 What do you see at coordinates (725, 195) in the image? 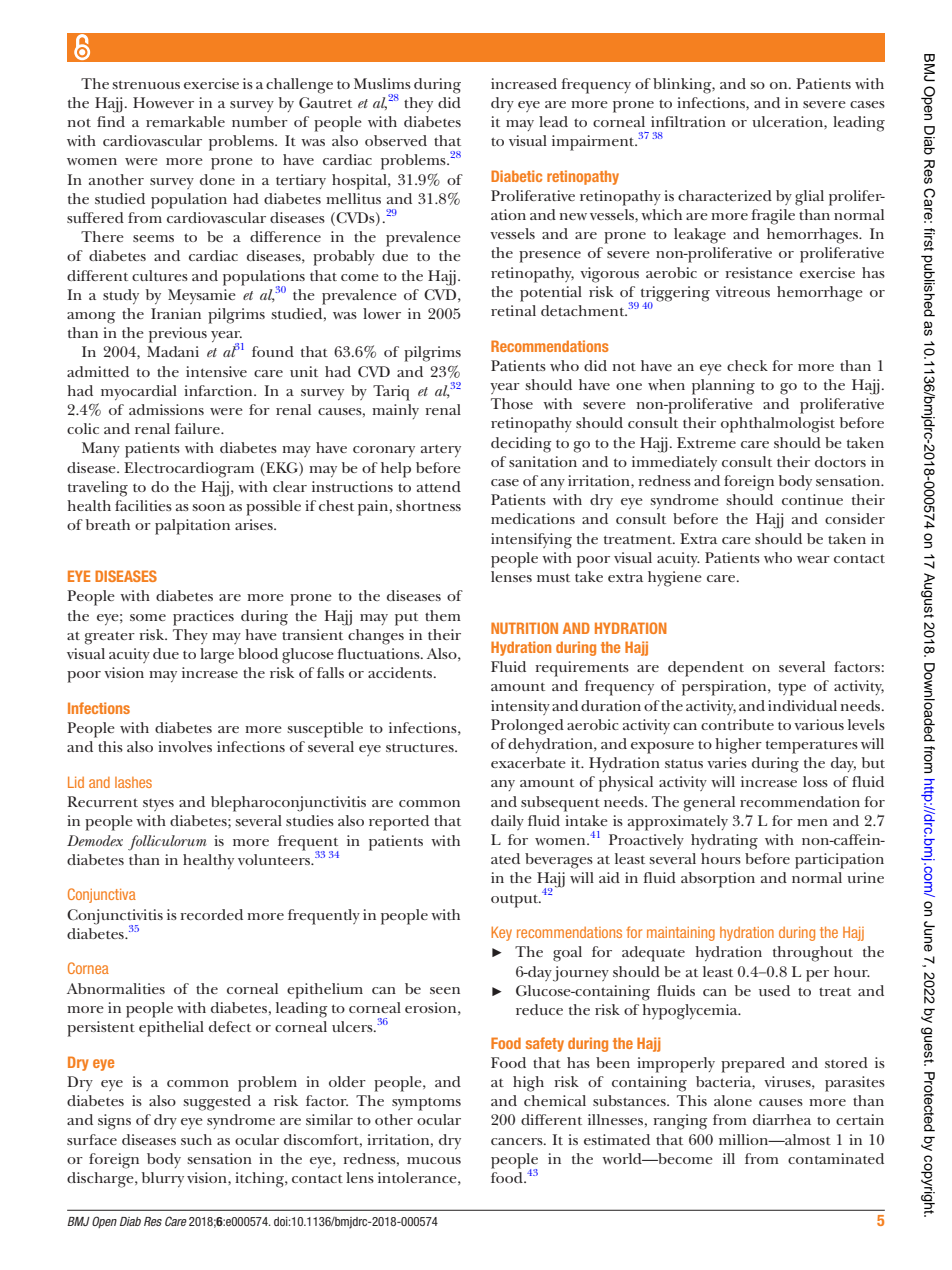
I see `characterized` at bounding box center [725, 195].
